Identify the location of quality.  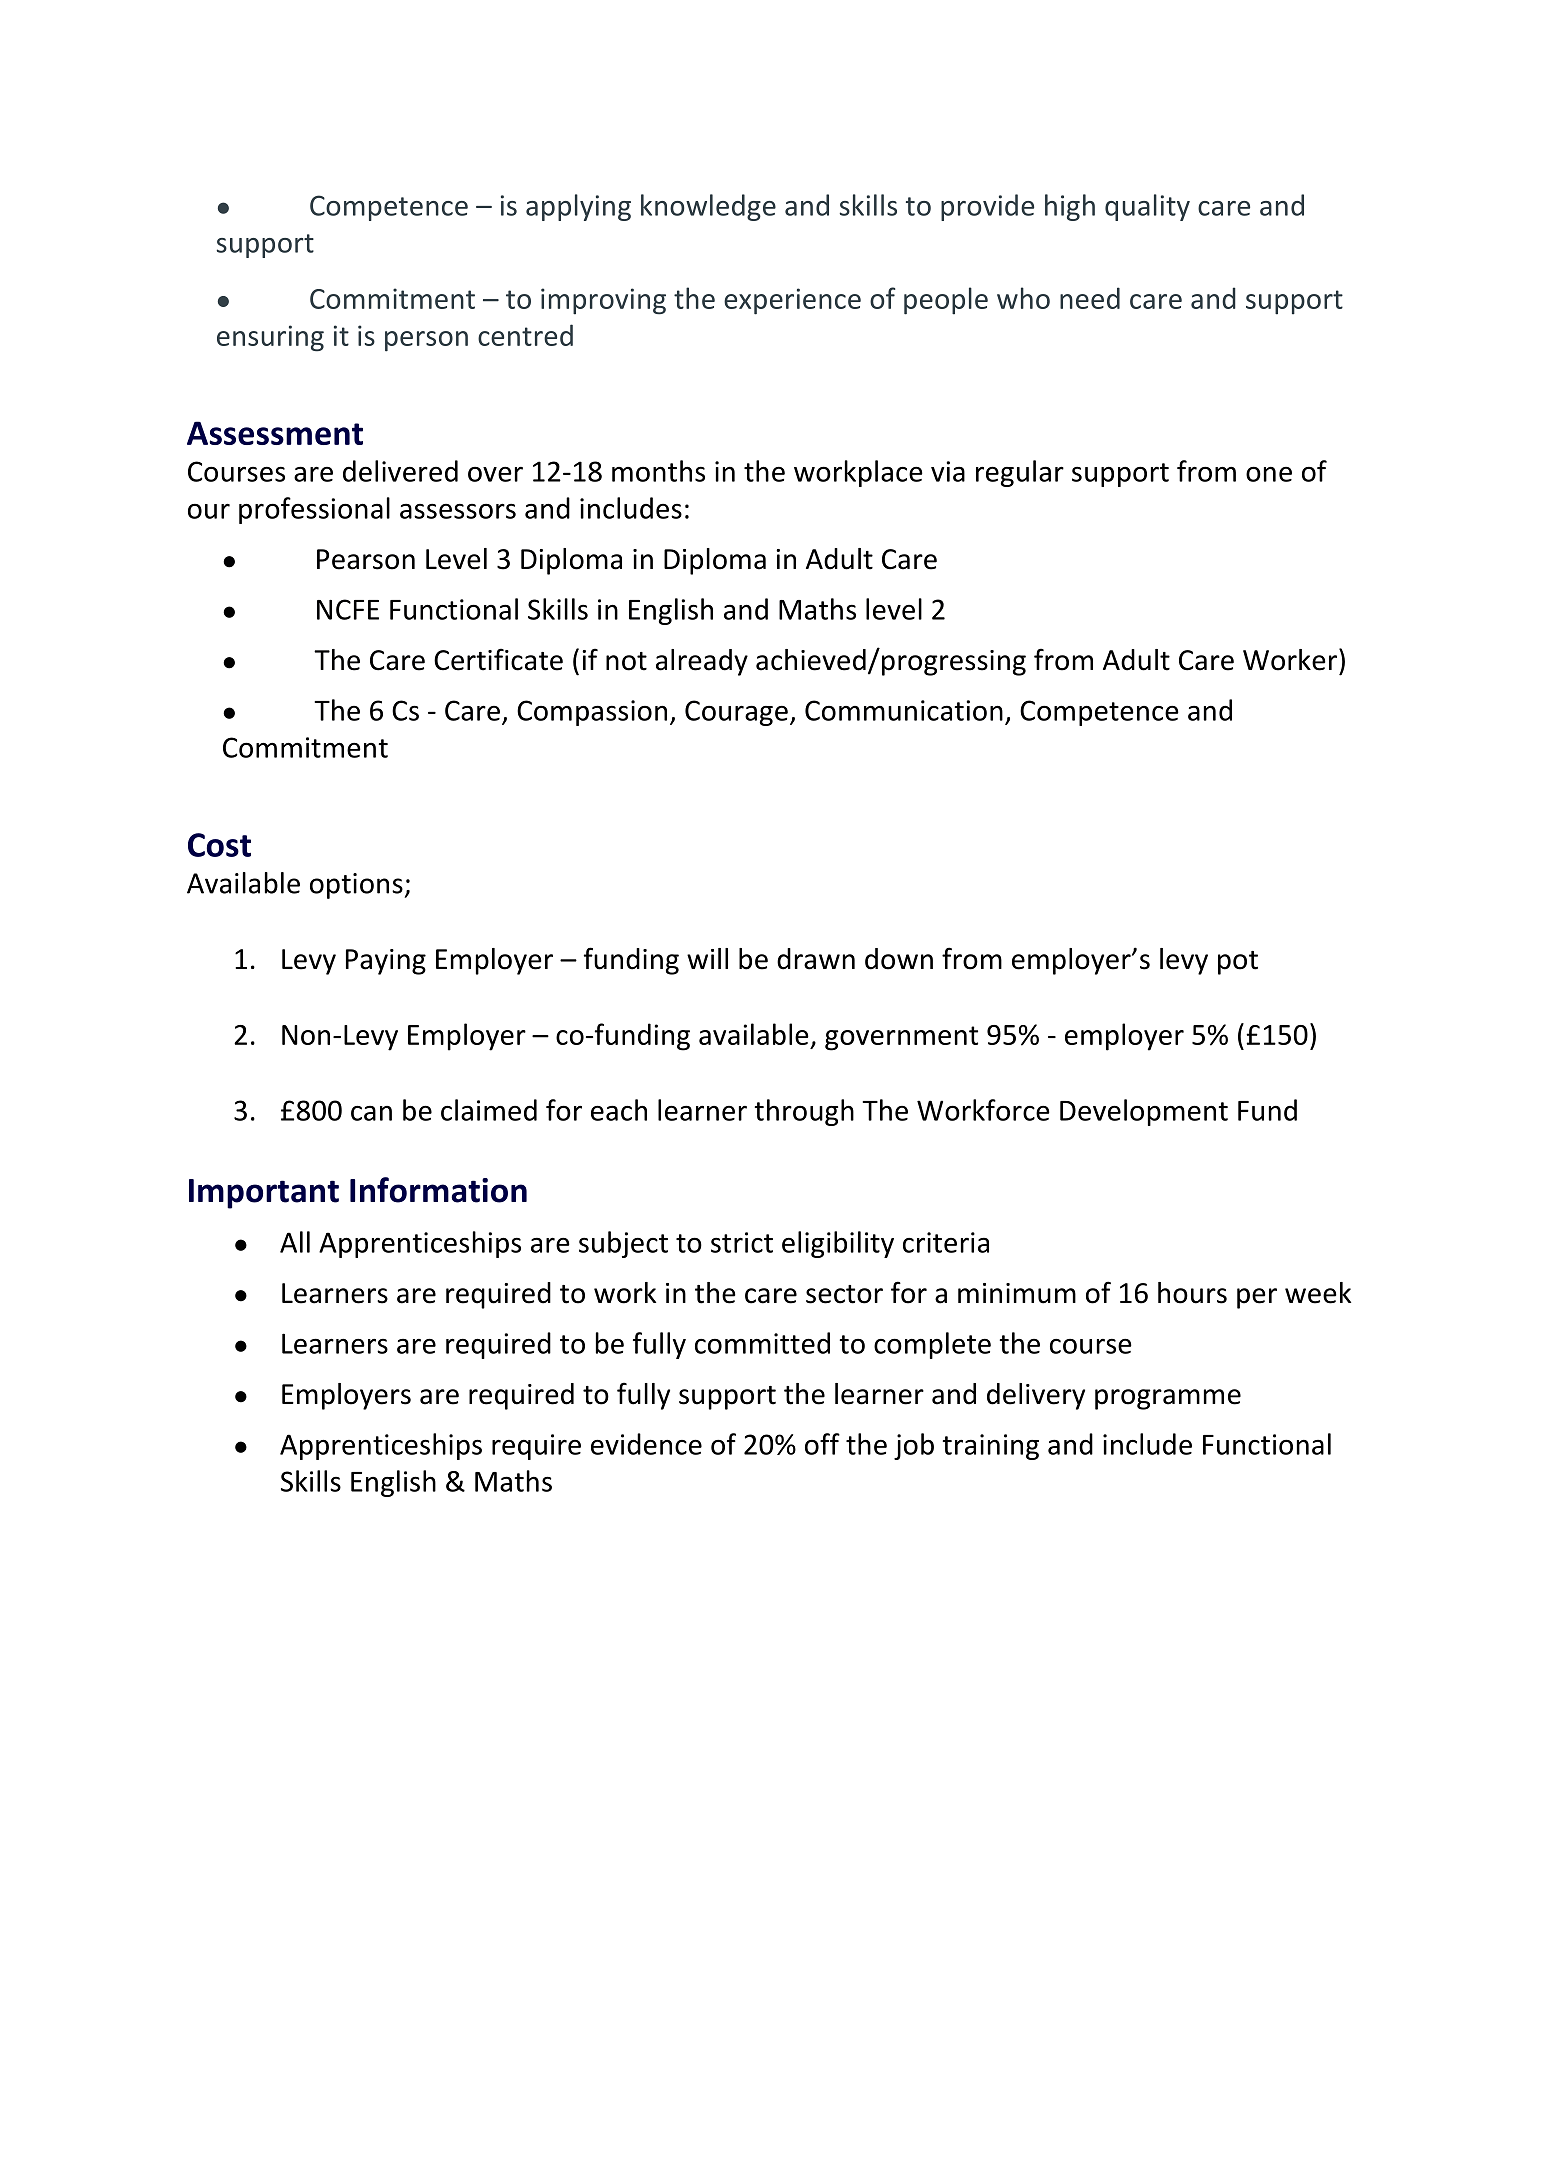
(1147, 207).
